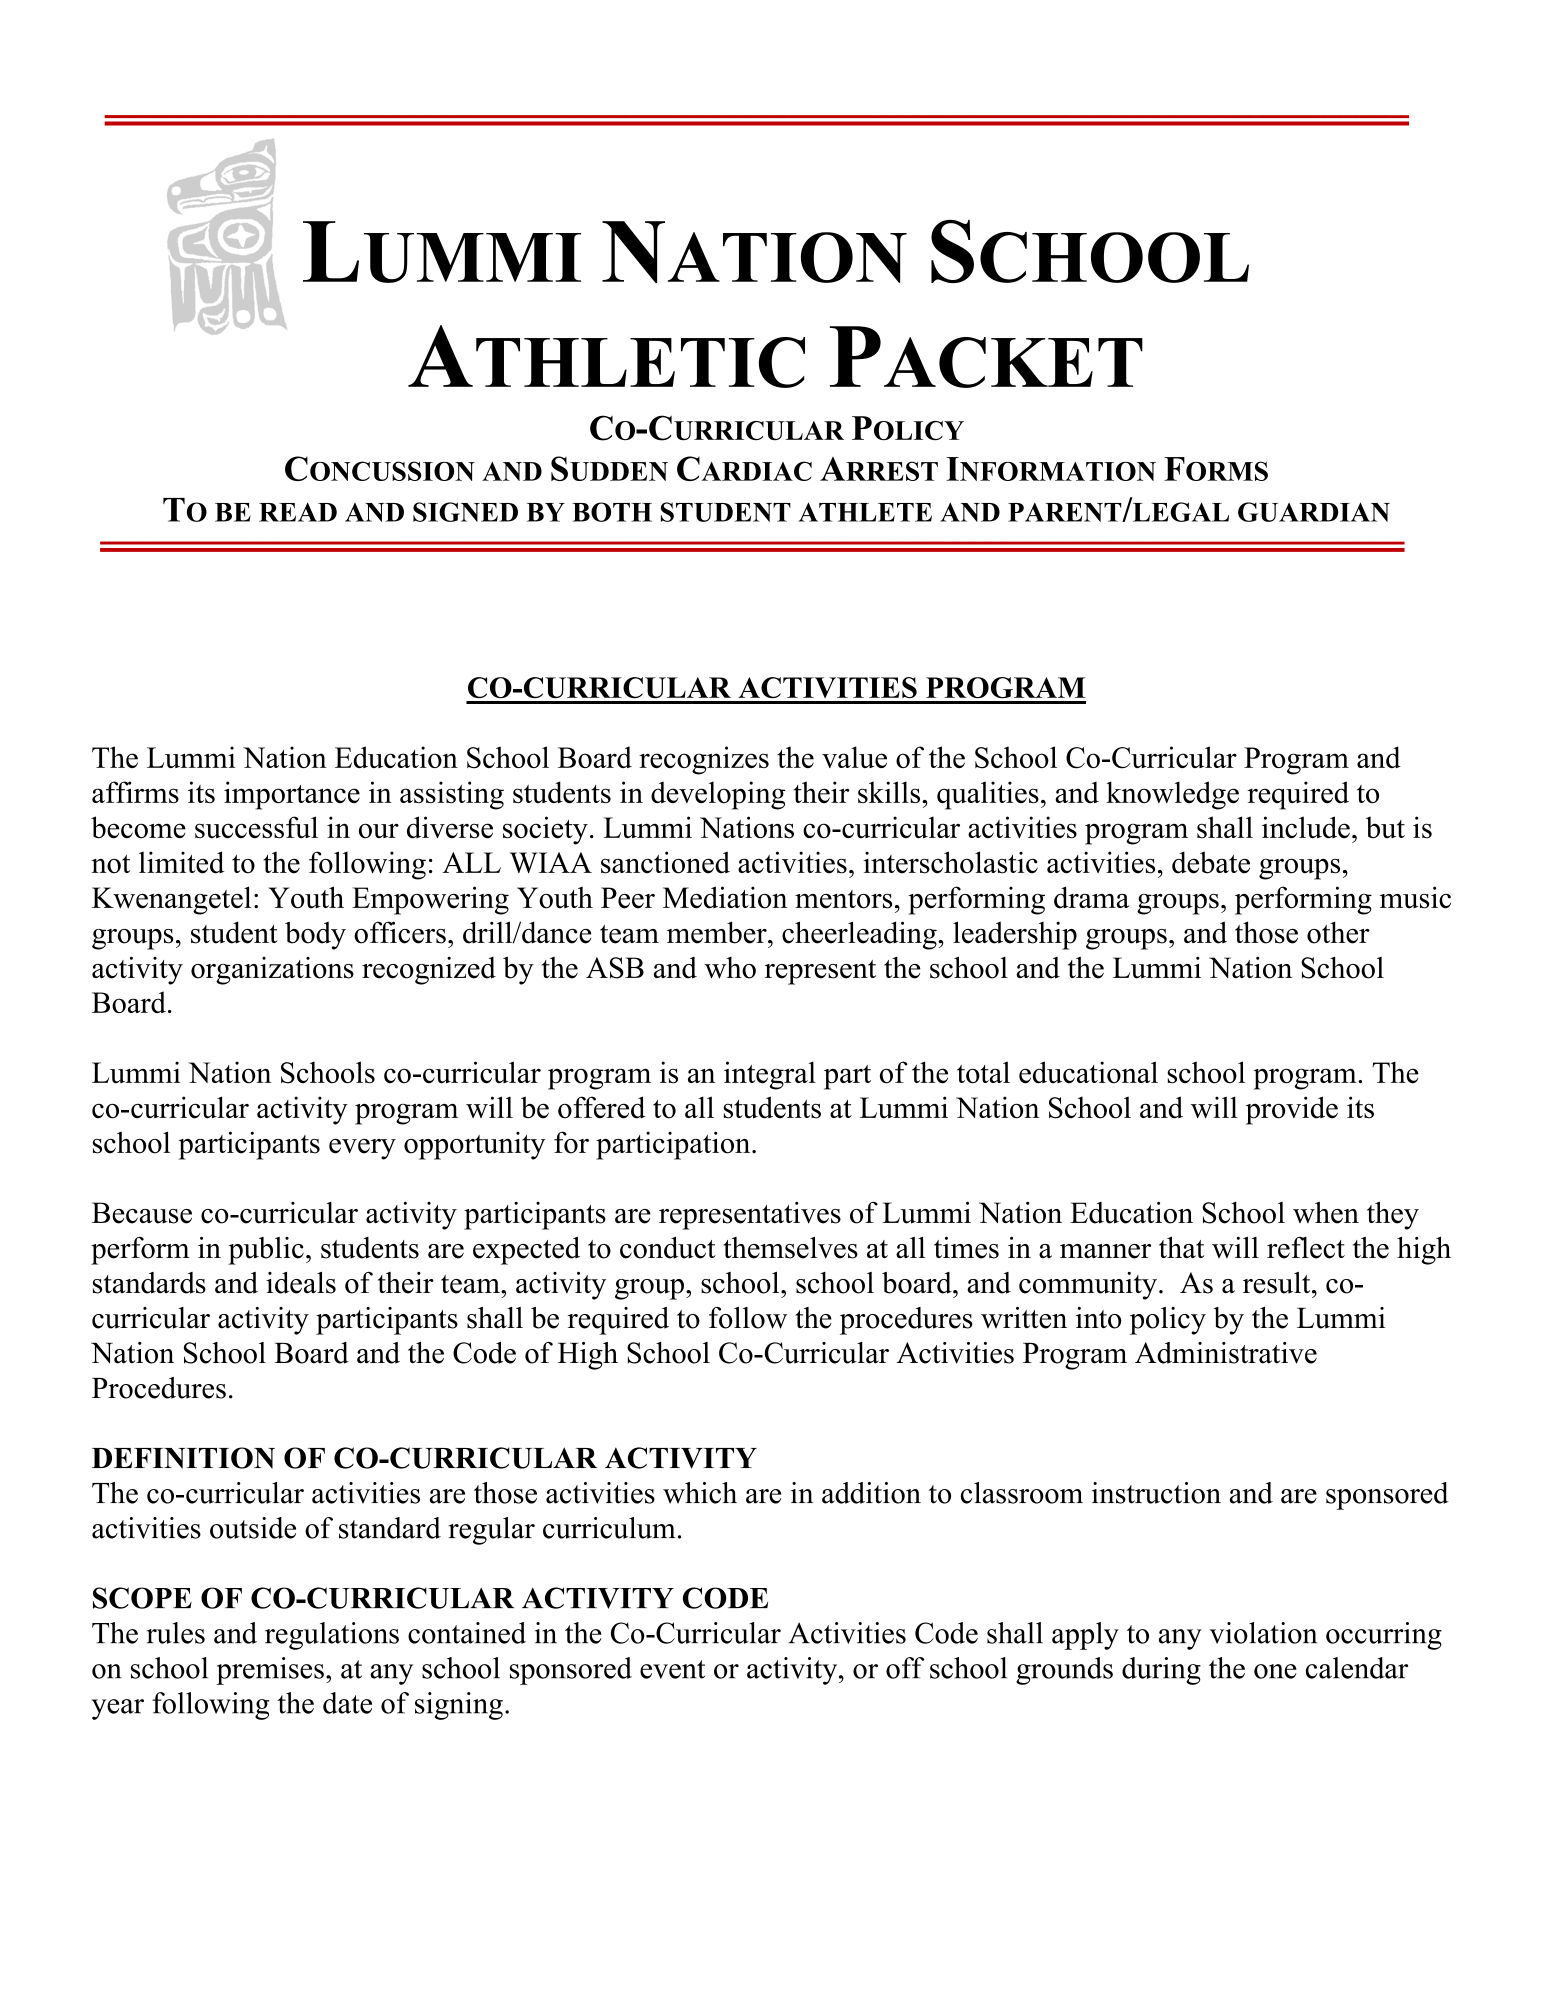 The height and width of the image is (2010, 1553). I want to click on ATHLETE, so click(865, 512).
